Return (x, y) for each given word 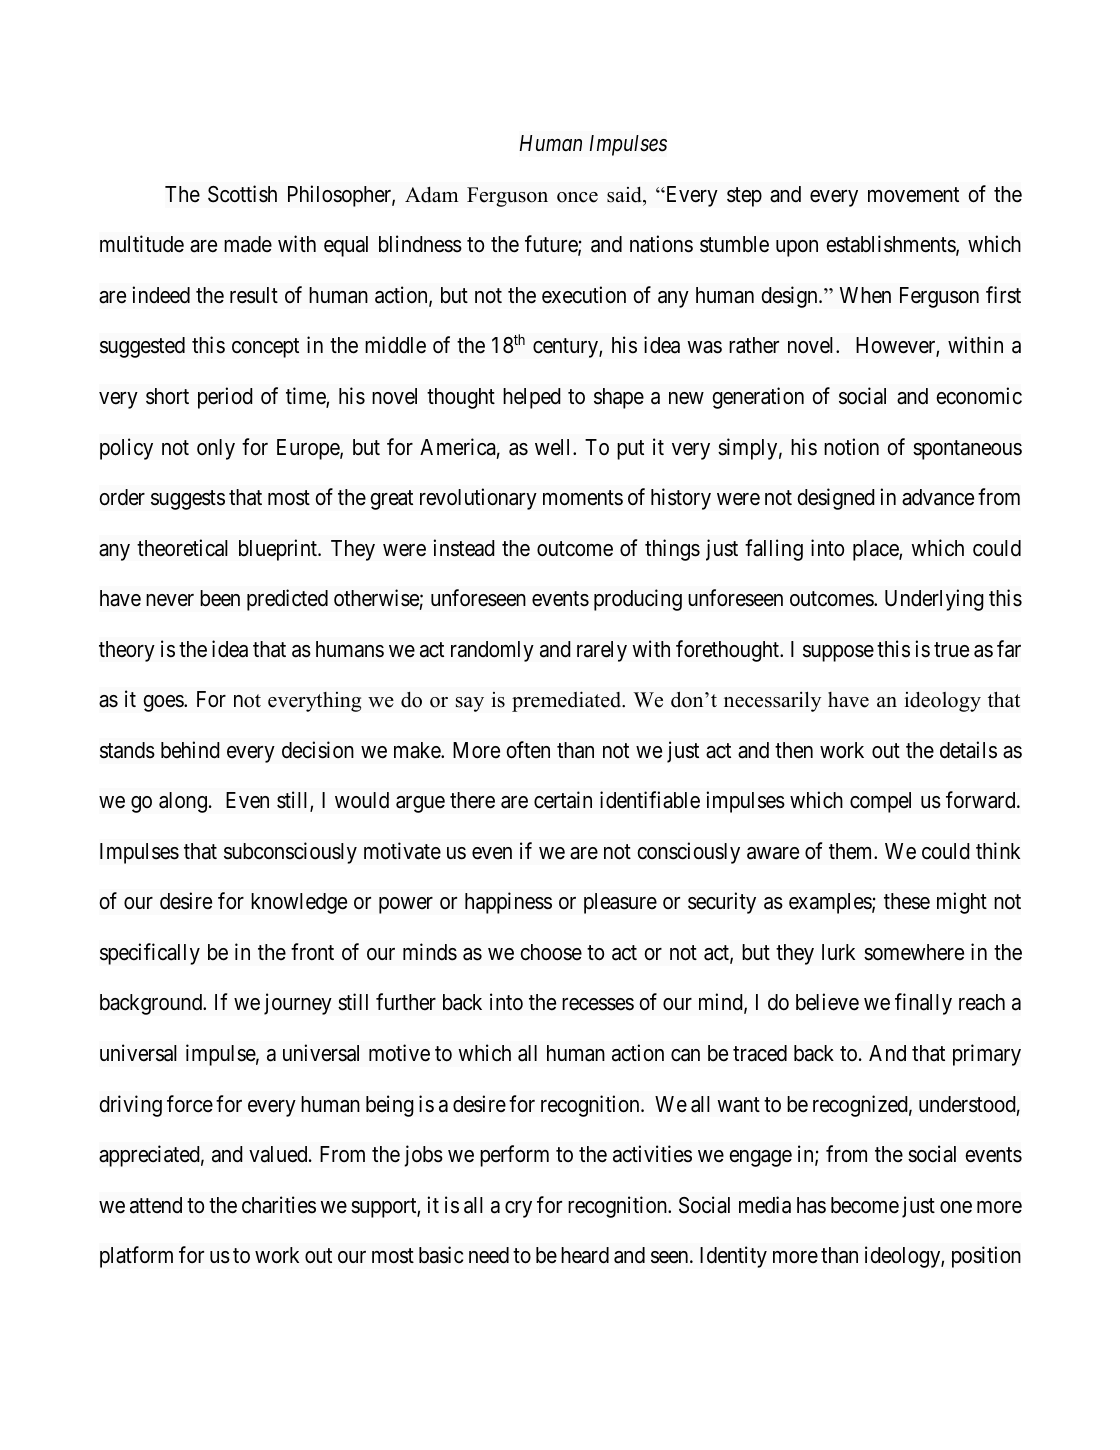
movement (913, 195)
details (968, 750)
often (528, 750)
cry (518, 1209)
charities (279, 1205)
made (248, 244)
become (865, 1205)
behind (190, 750)
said (625, 195)
